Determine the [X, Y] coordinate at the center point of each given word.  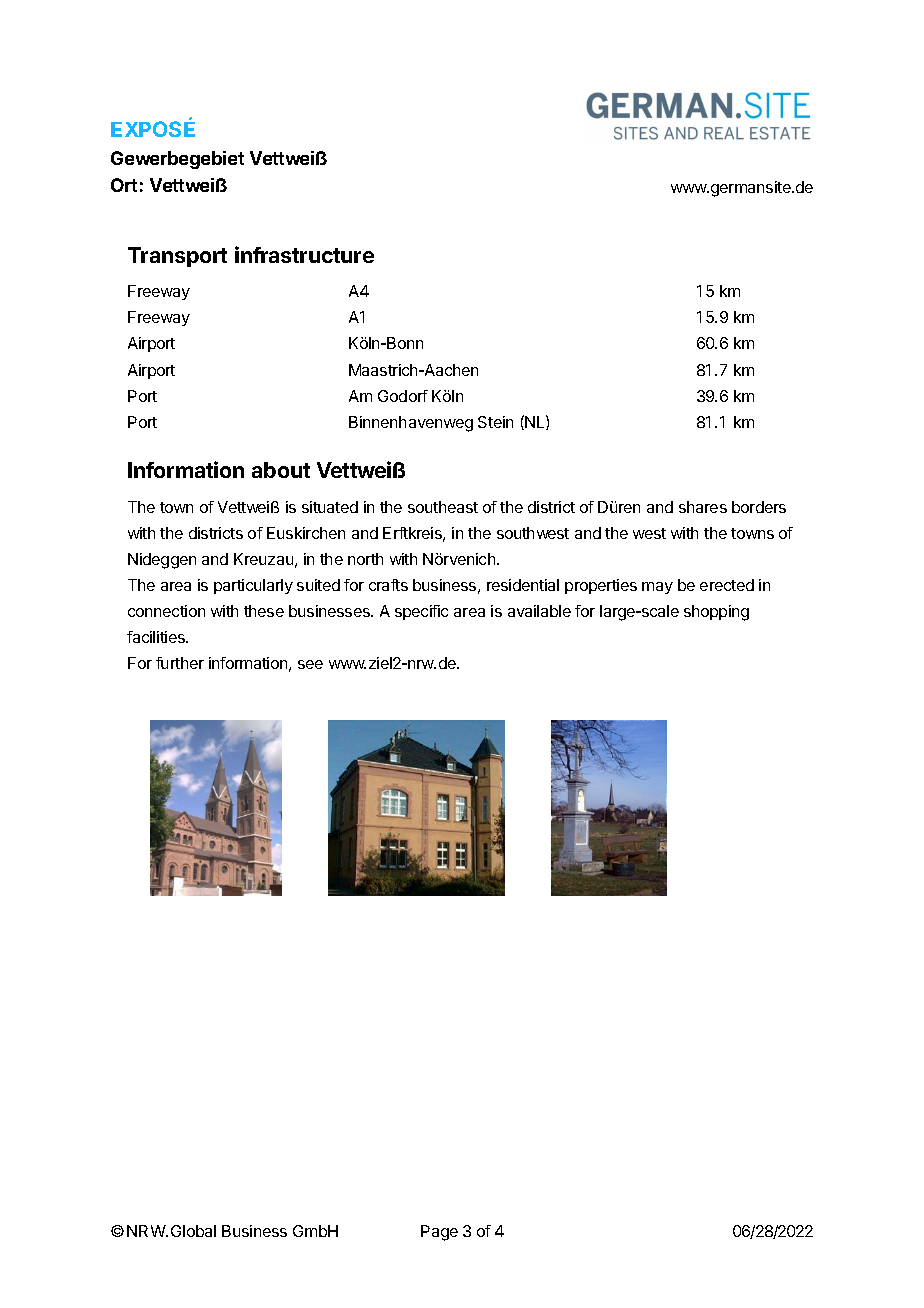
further [180, 663]
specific [421, 612]
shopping [716, 613]
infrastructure [304, 254]
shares [703, 507]
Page [439, 1233]
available [539, 611]
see [310, 664]
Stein [495, 422]
